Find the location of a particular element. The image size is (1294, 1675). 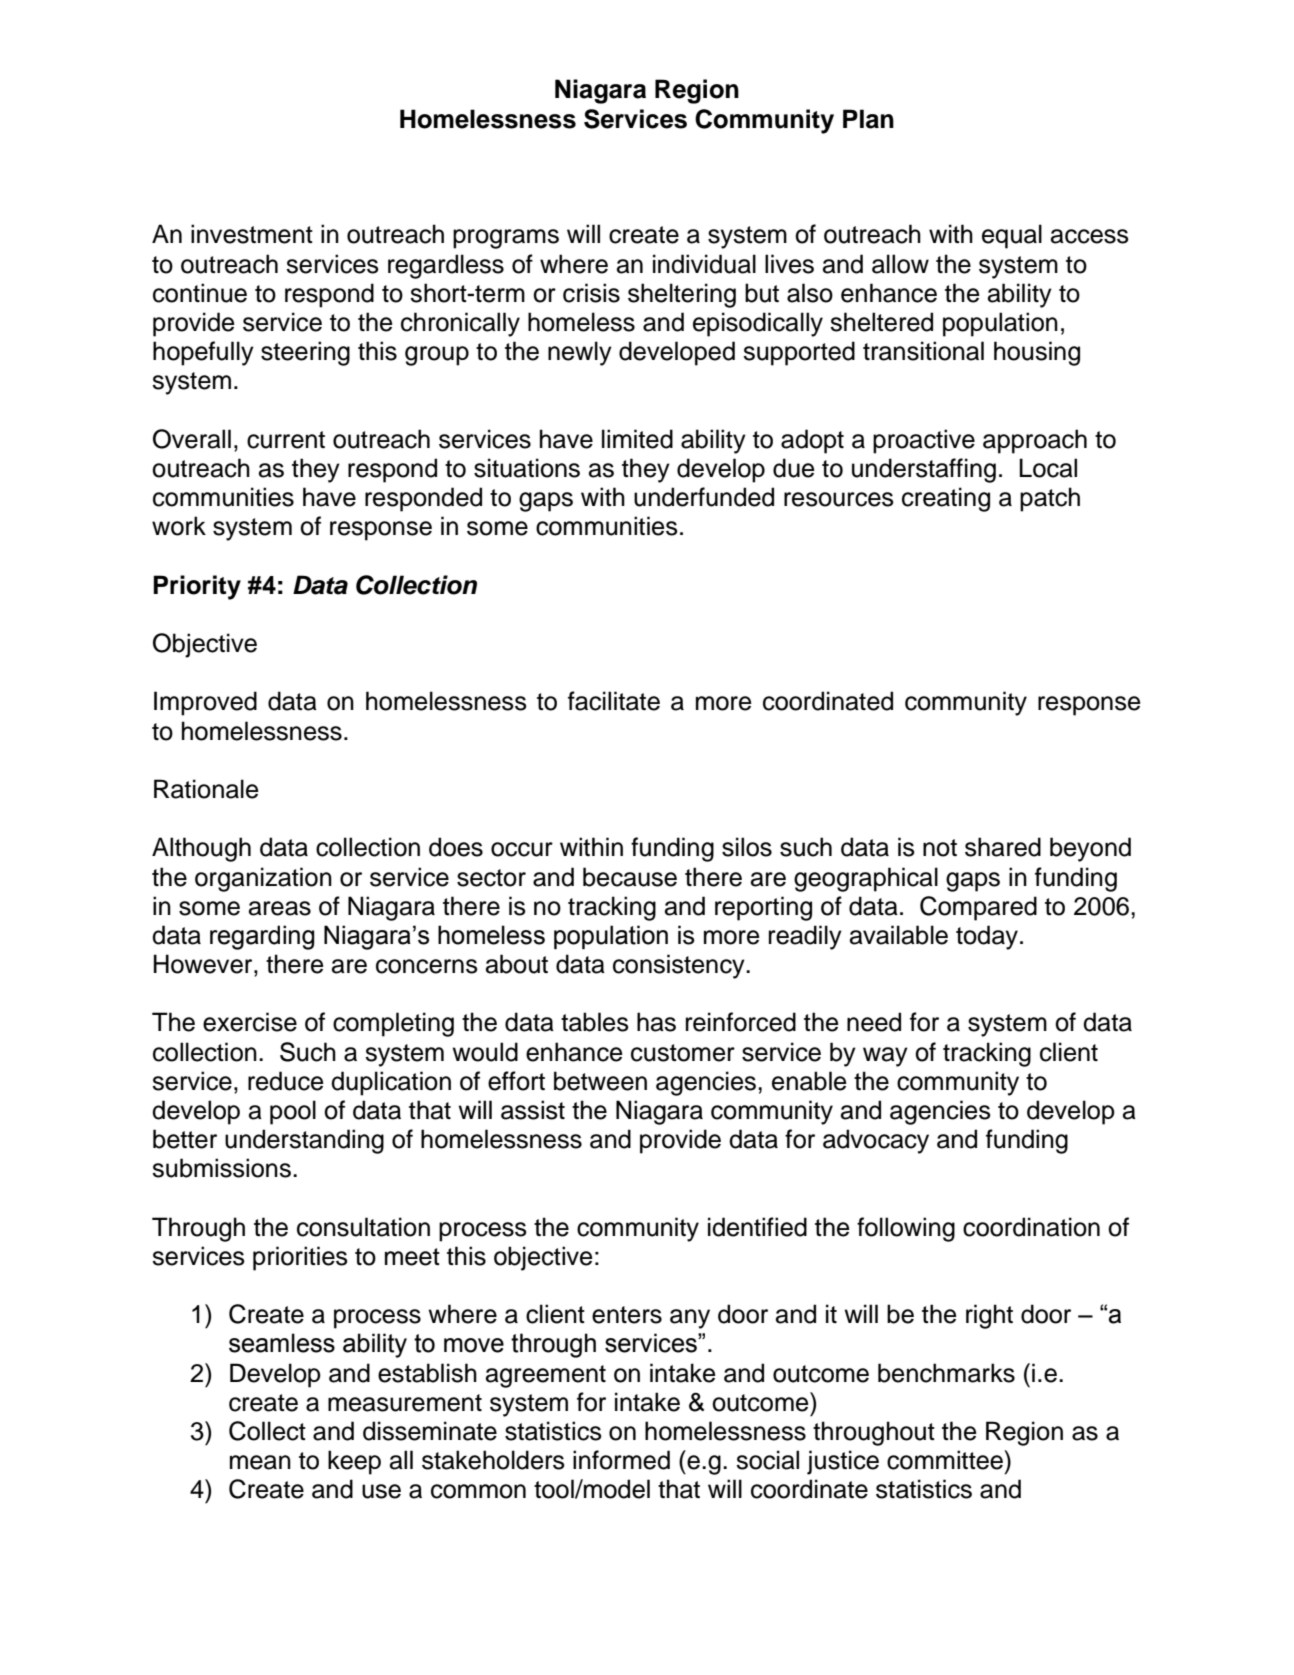

consistency is located at coordinates (680, 966).
